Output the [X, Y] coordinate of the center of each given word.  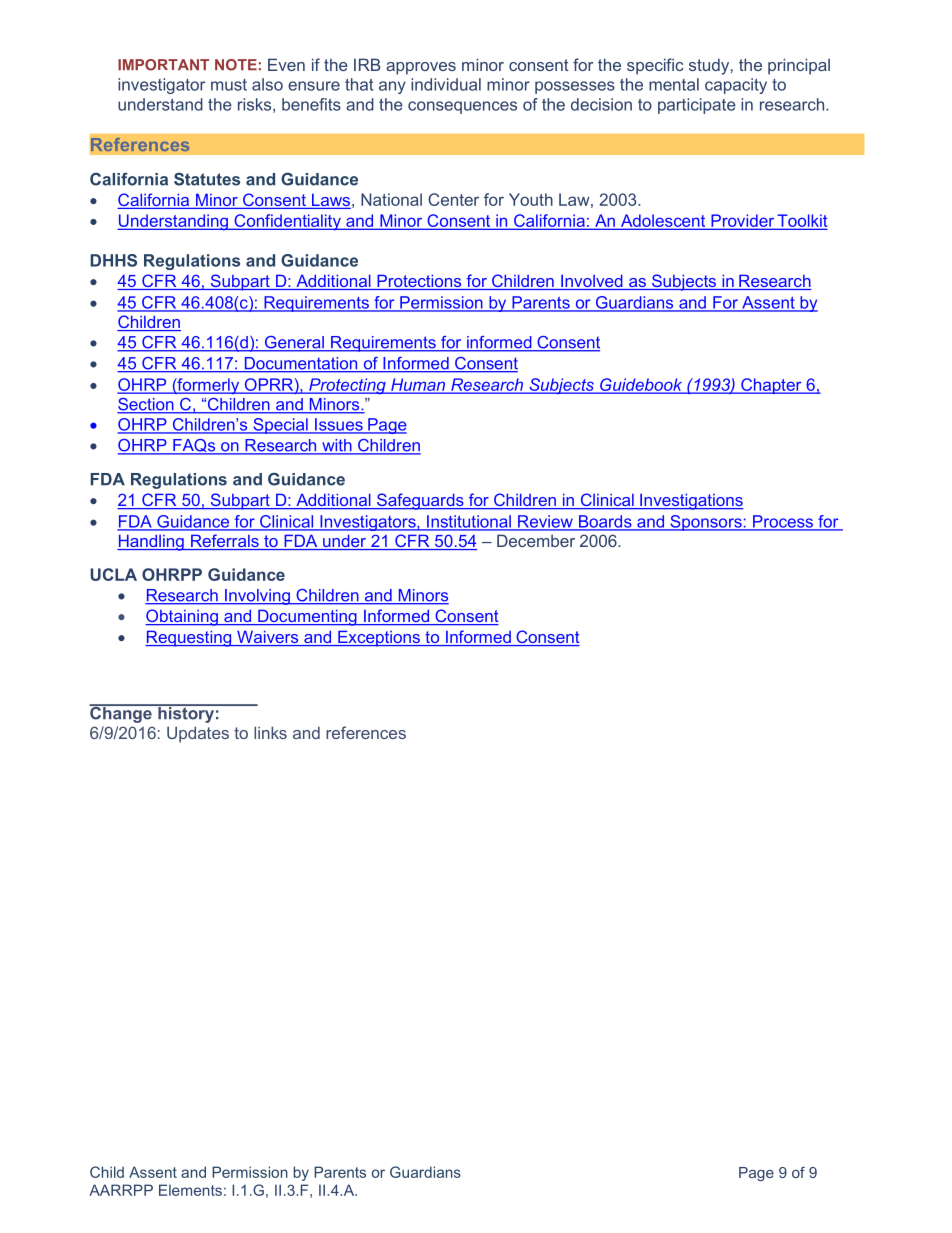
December [536, 540]
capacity [736, 86]
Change [121, 713]
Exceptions [379, 638]
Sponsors [706, 523]
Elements [190, 1190]
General [294, 343]
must [229, 85]
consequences [462, 107]
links [270, 732]
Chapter [771, 386]
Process [783, 522]
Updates [198, 734]
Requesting [189, 638]
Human [418, 385]
